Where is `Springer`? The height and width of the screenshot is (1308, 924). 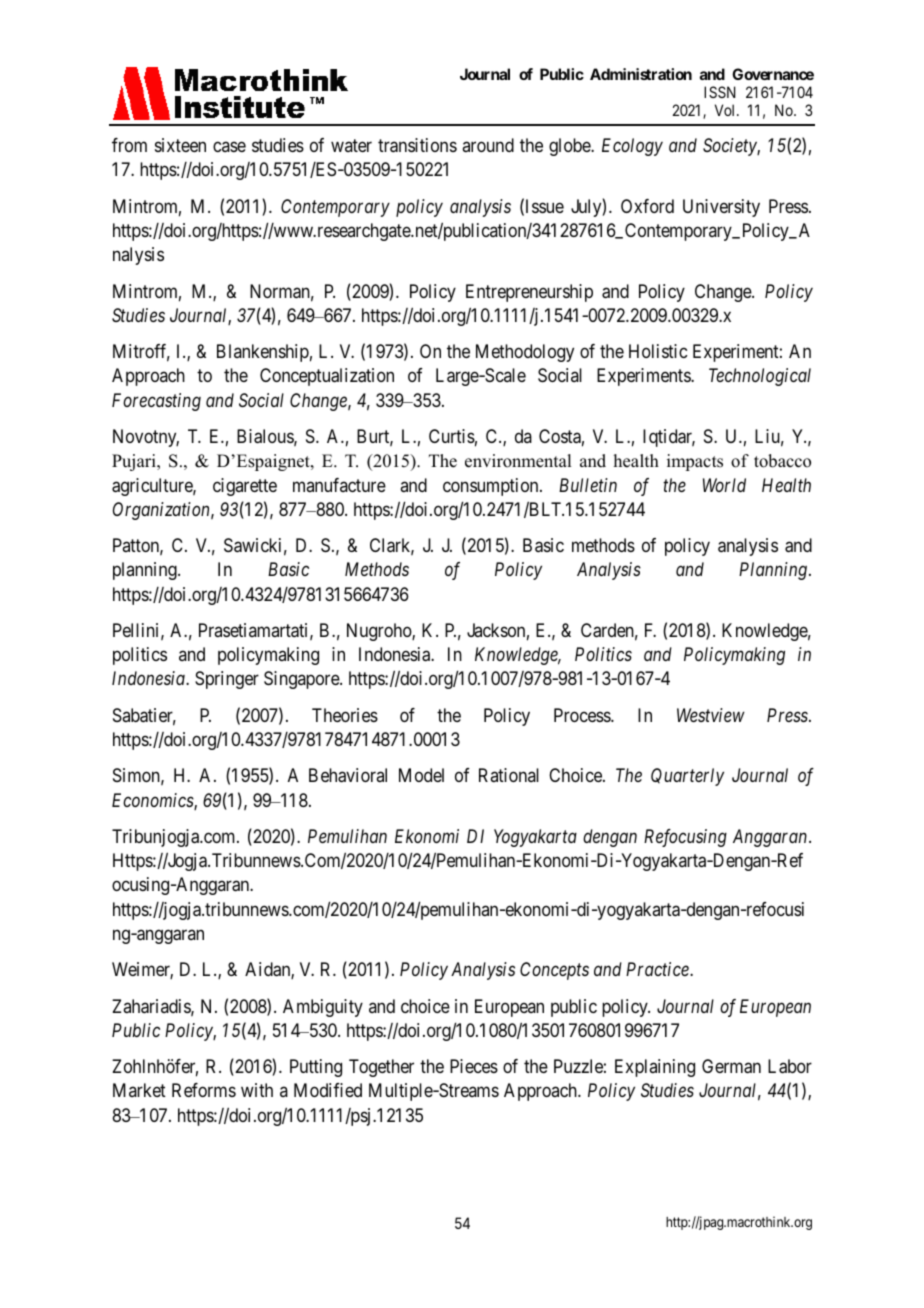 Springer is located at coordinates (227, 680).
